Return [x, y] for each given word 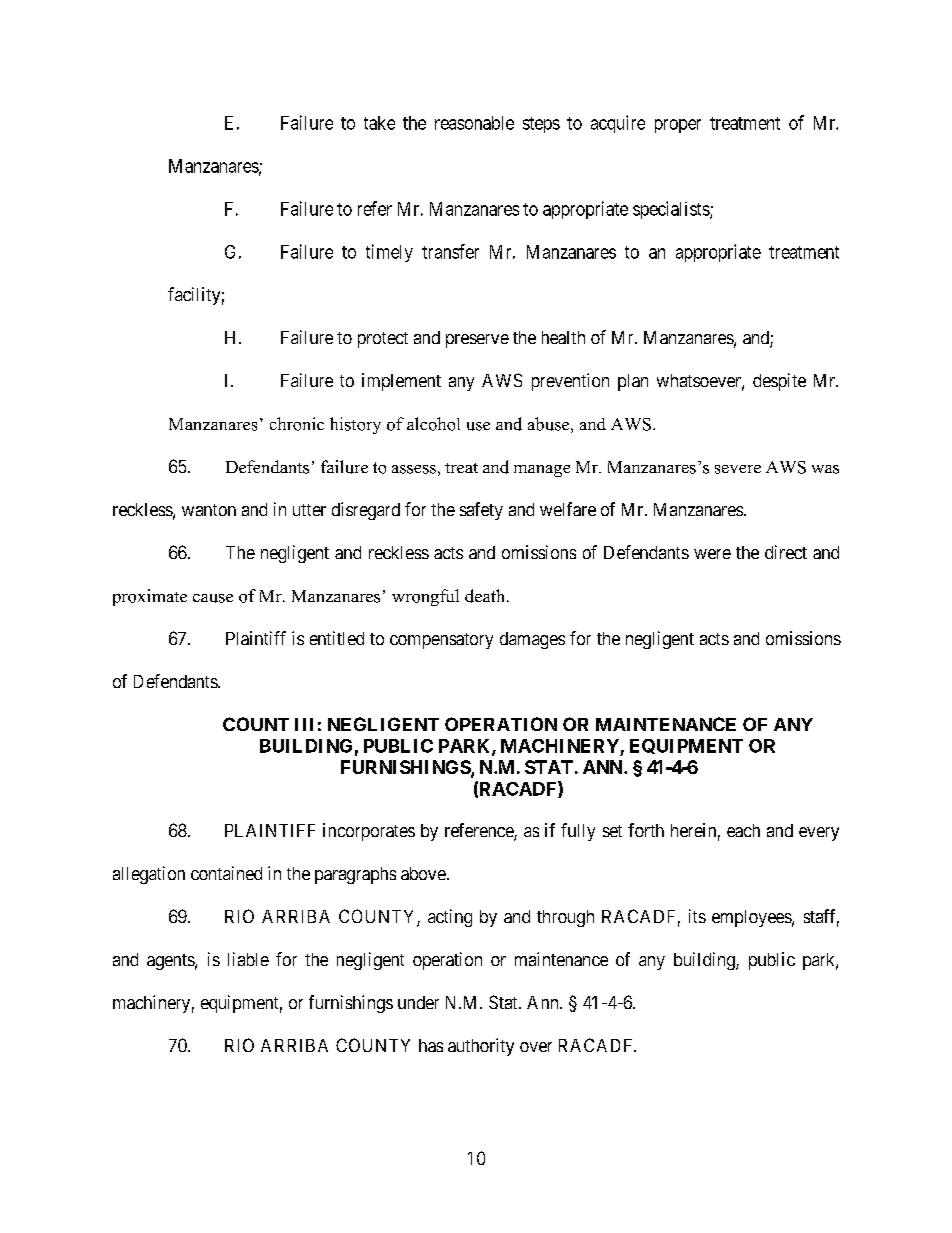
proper [678, 126]
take [379, 123]
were [712, 554]
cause [213, 598]
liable [248, 959]
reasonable [474, 123]
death [486, 596]
